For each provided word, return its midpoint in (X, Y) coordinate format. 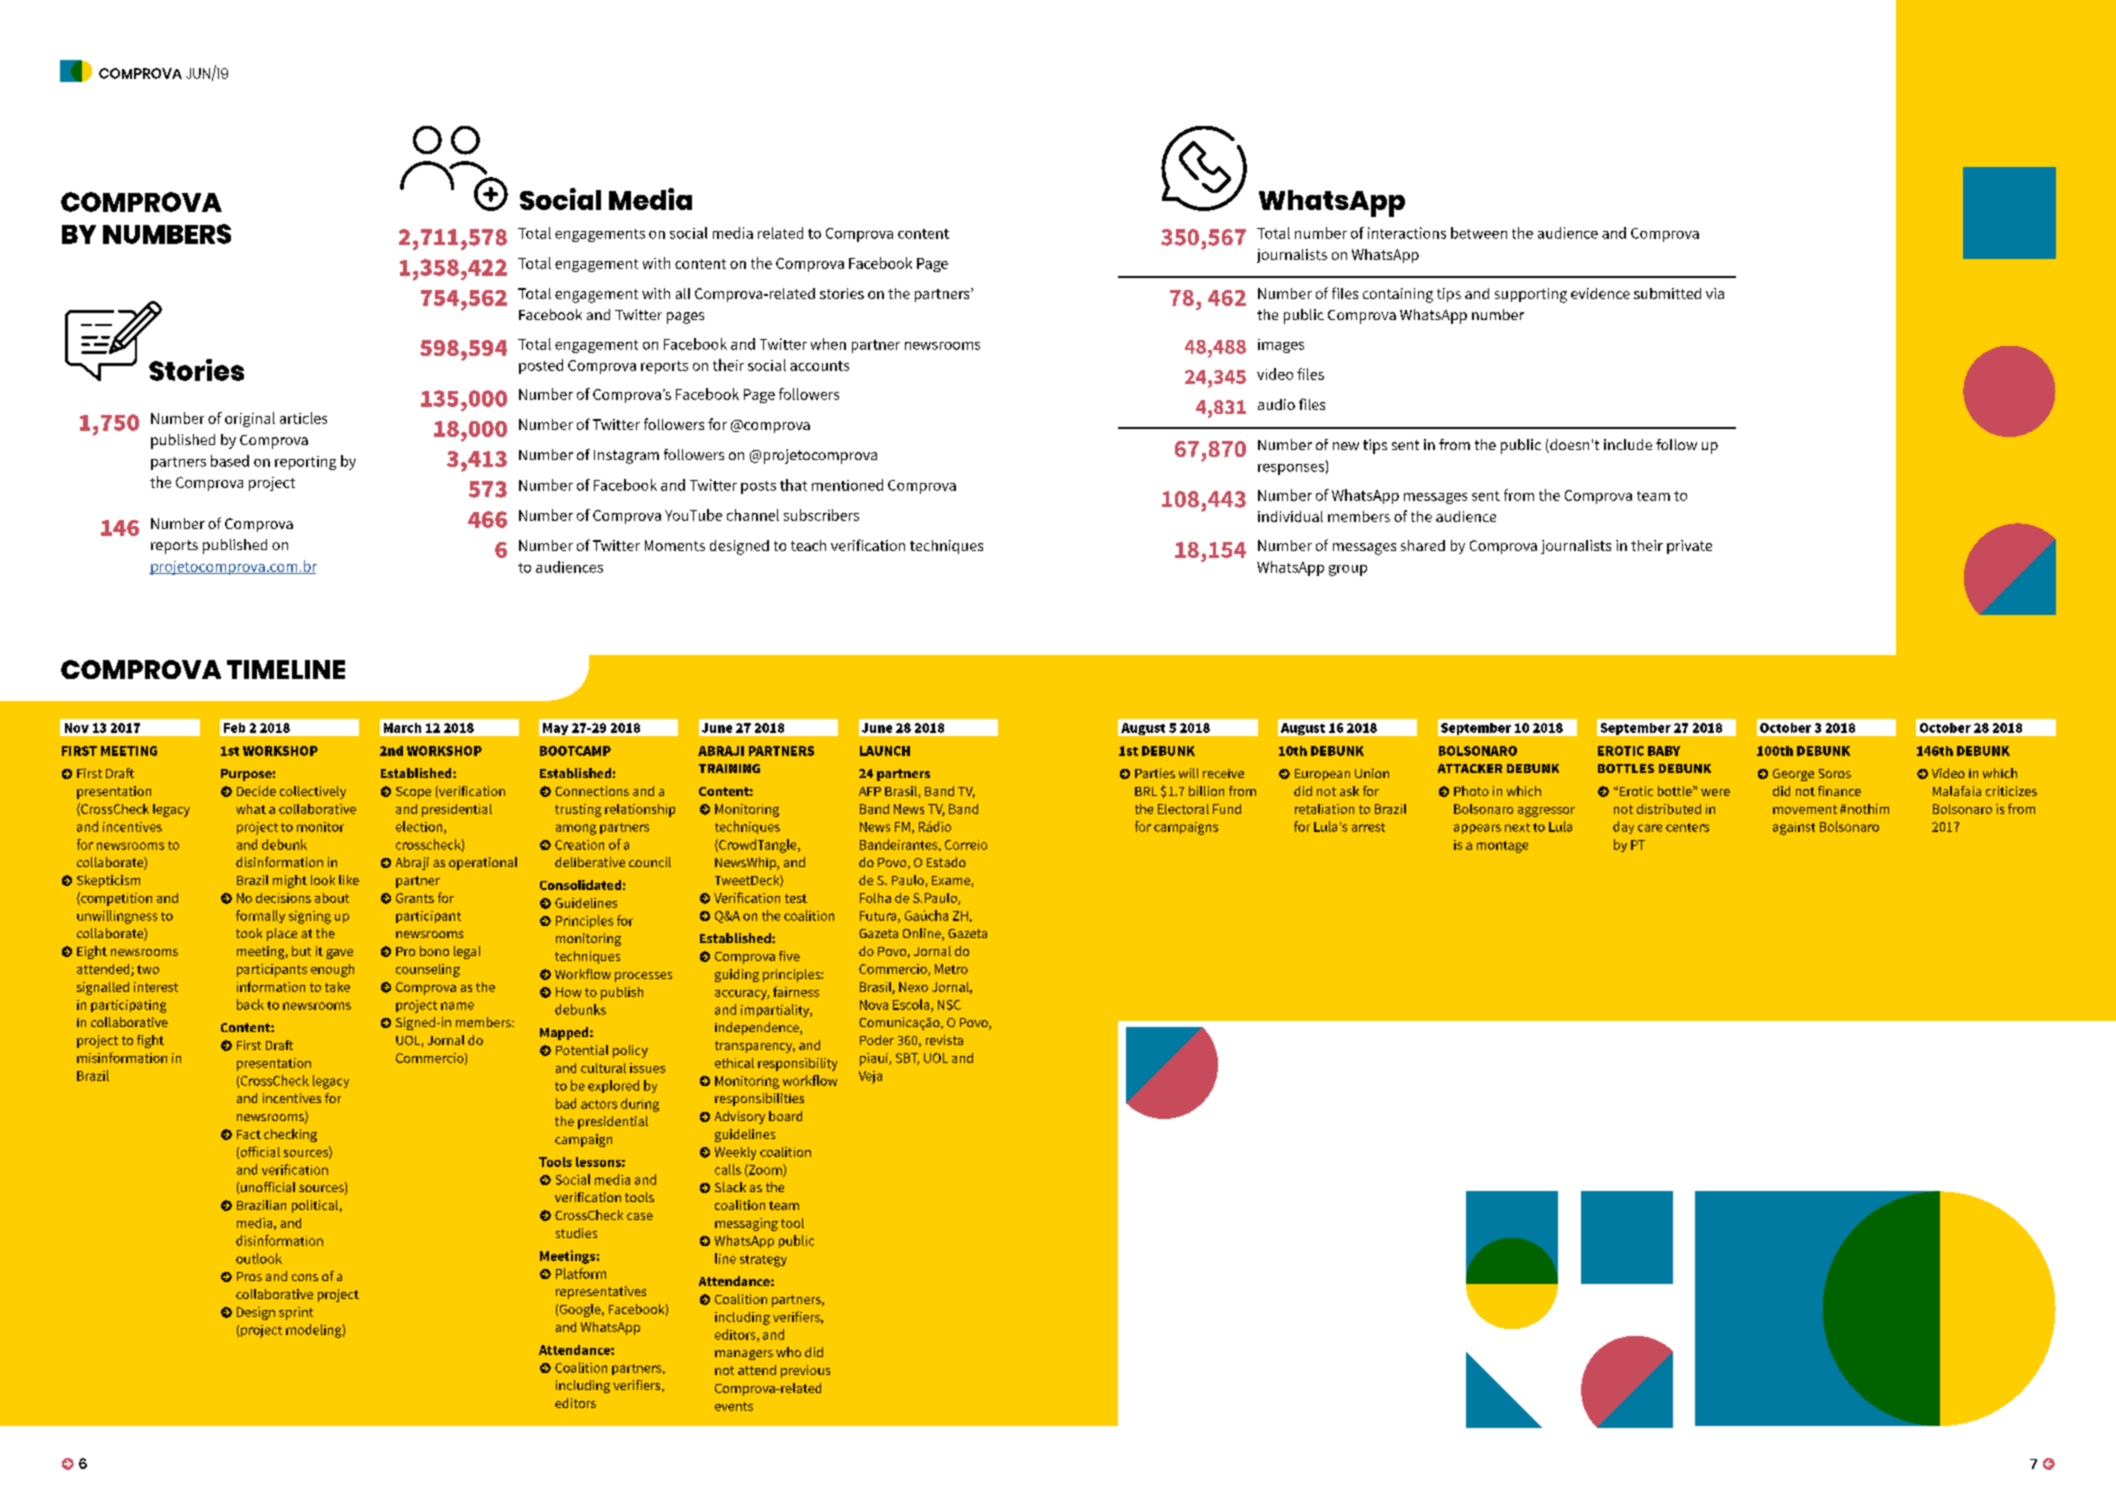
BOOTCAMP (575, 751)
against (1794, 828)
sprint (296, 1313)
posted (541, 366)
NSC (949, 1005)
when (828, 344)
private (1689, 547)
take (337, 987)
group (1348, 570)
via (1715, 293)
